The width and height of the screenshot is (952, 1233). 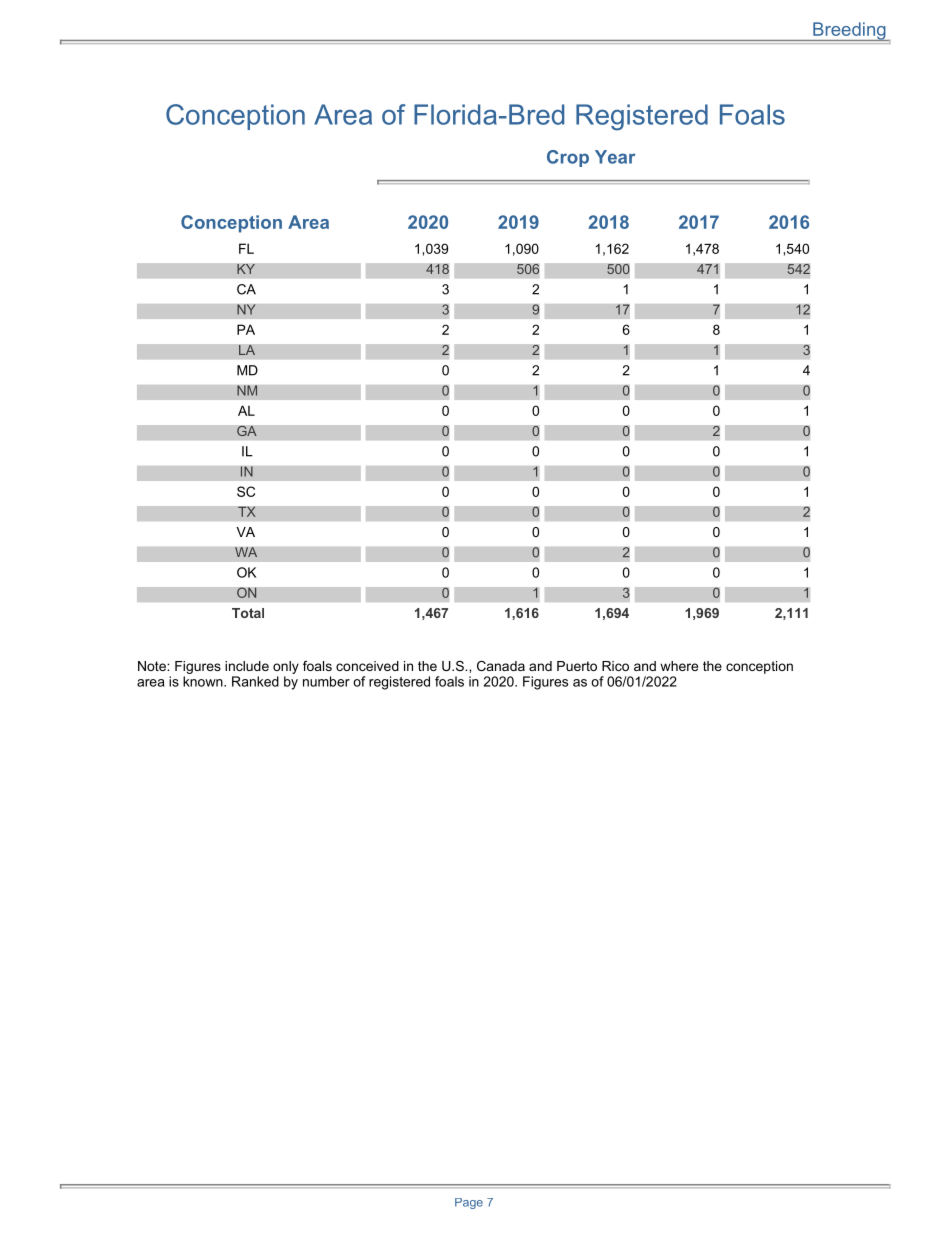 I want to click on Crop, so click(x=568, y=158).
